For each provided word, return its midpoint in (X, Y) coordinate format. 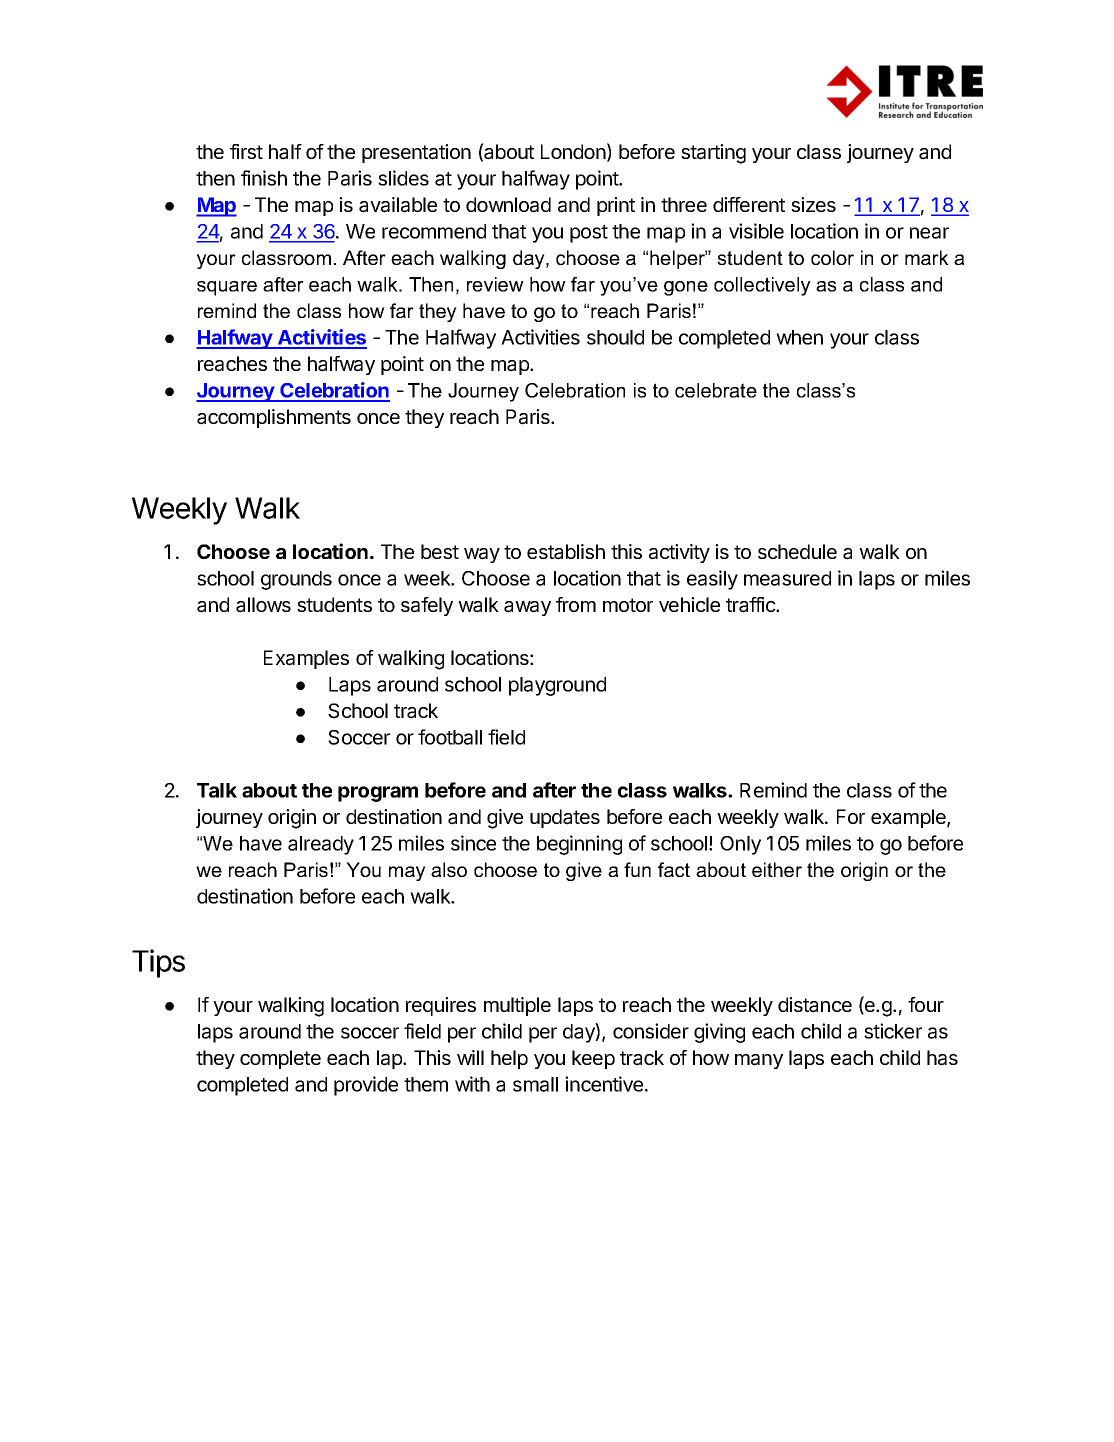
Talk (217, 790)
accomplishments (274, 418)
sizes (813, 204)
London (573, 151)
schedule (797, 551)
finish (264, 178)
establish (566, 552)
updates (565, 818)
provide (366, 1086)
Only (740, 845)
